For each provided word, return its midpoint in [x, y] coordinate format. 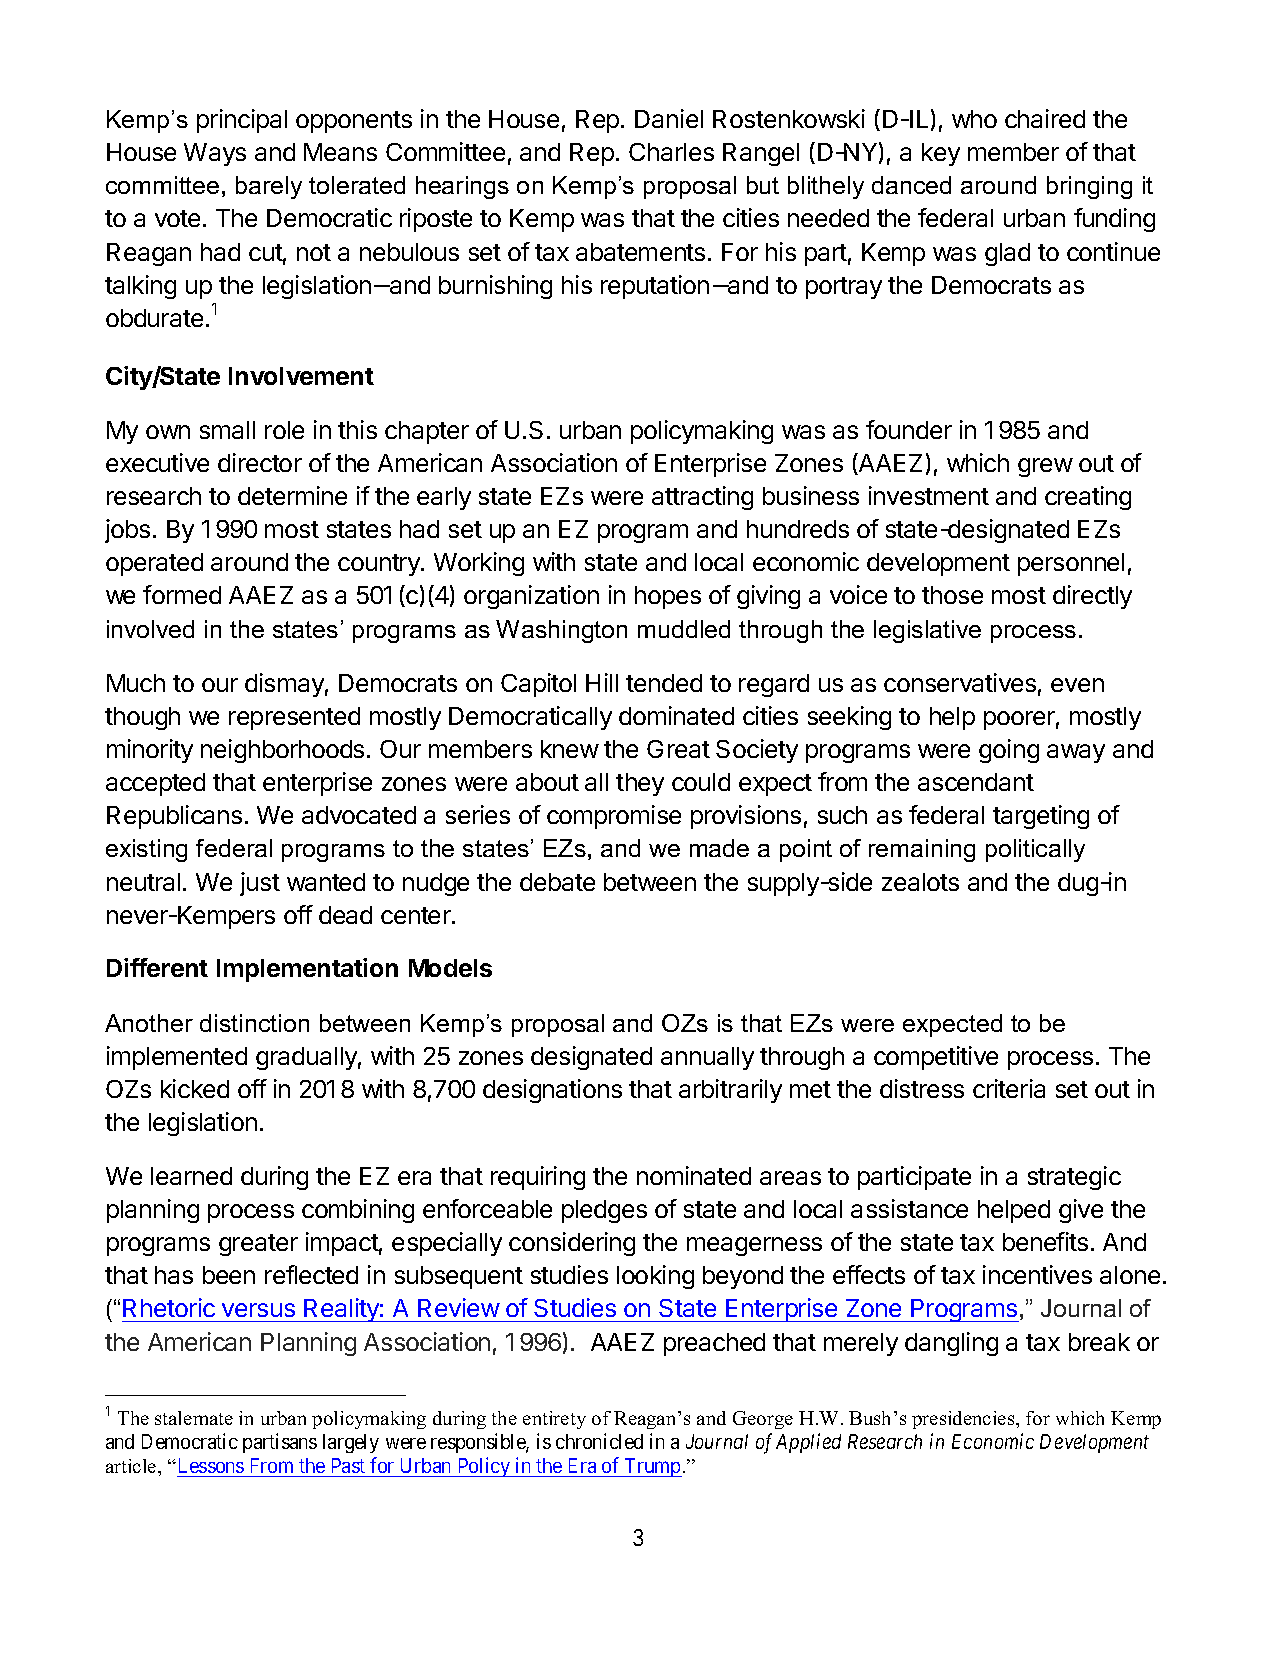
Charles [671, 152]
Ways [215, 154]
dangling [951, 1344]
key [941, 154]
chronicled [599, 1441]
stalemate [194, 1418]
